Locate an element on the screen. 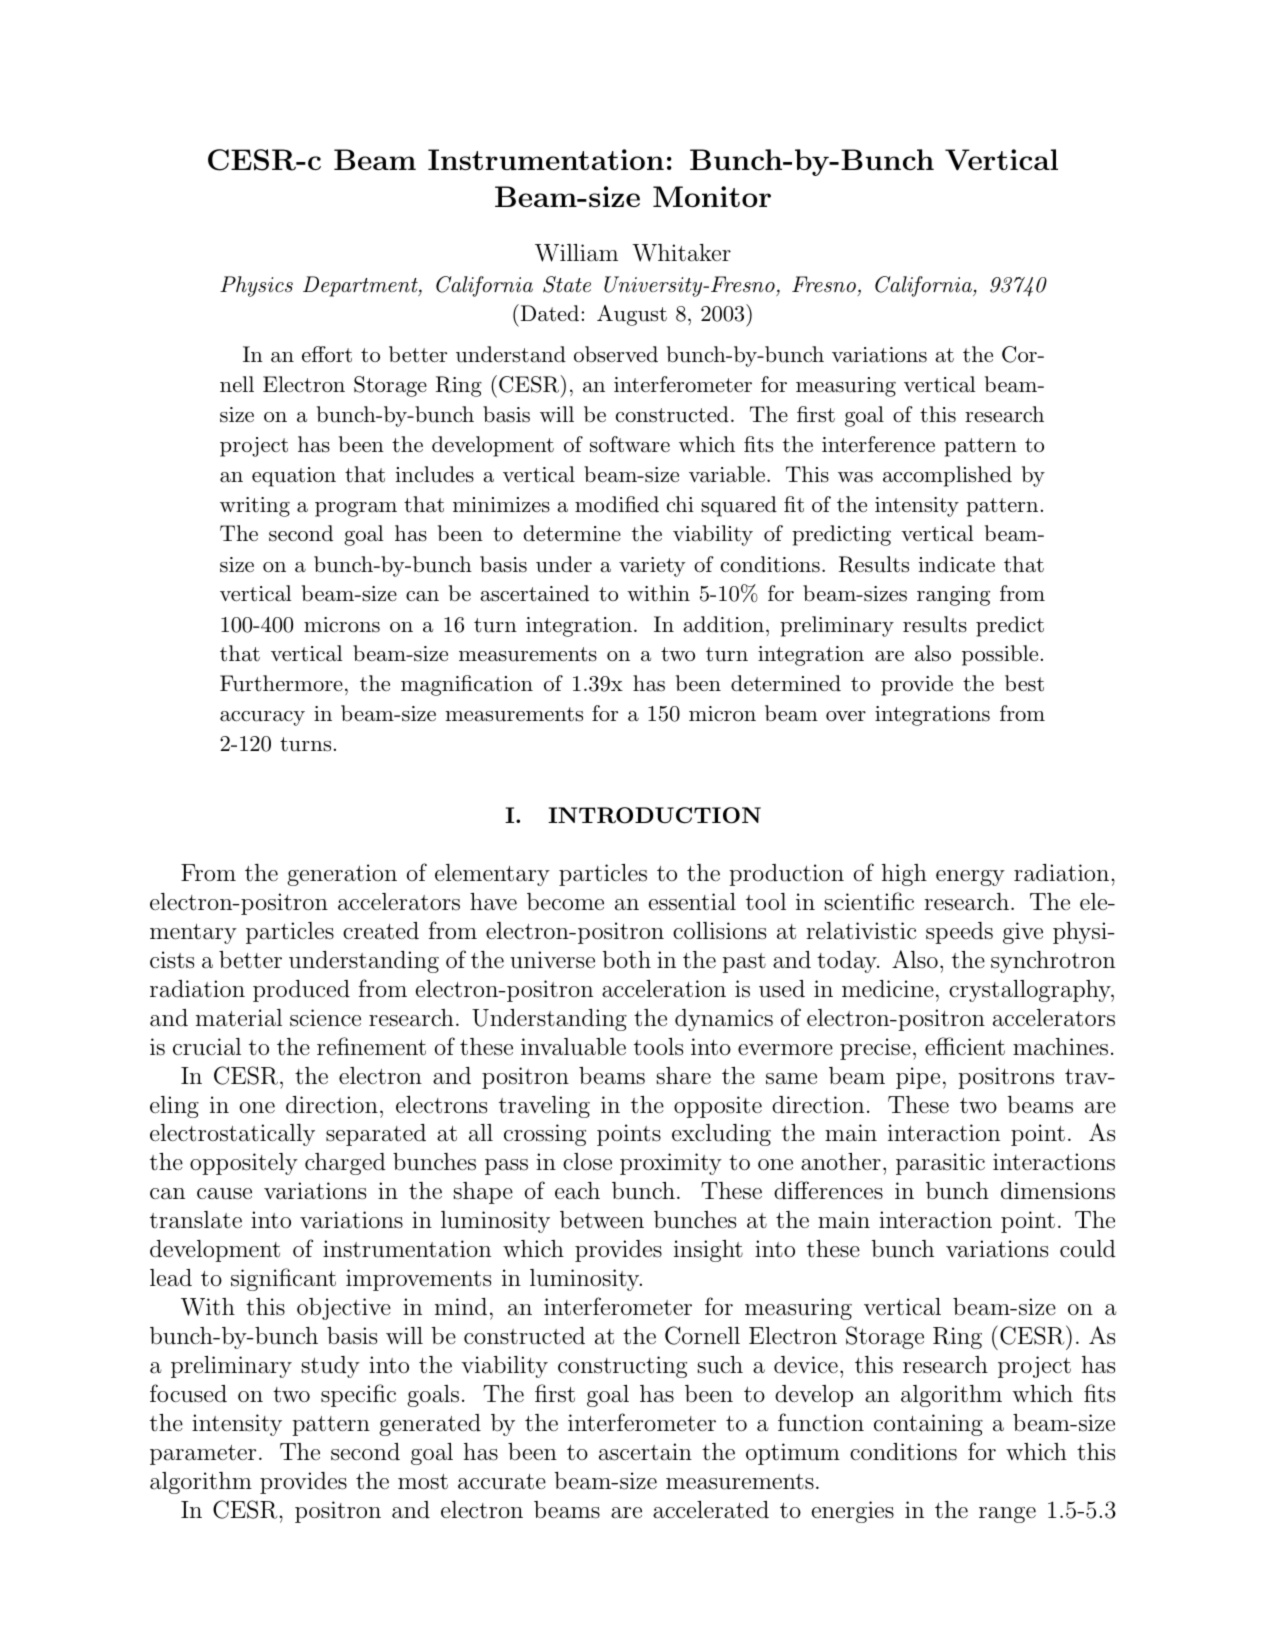 The height and width of the screenshot is (1643, 1270). charged is located at coordinates (345, 1164).
